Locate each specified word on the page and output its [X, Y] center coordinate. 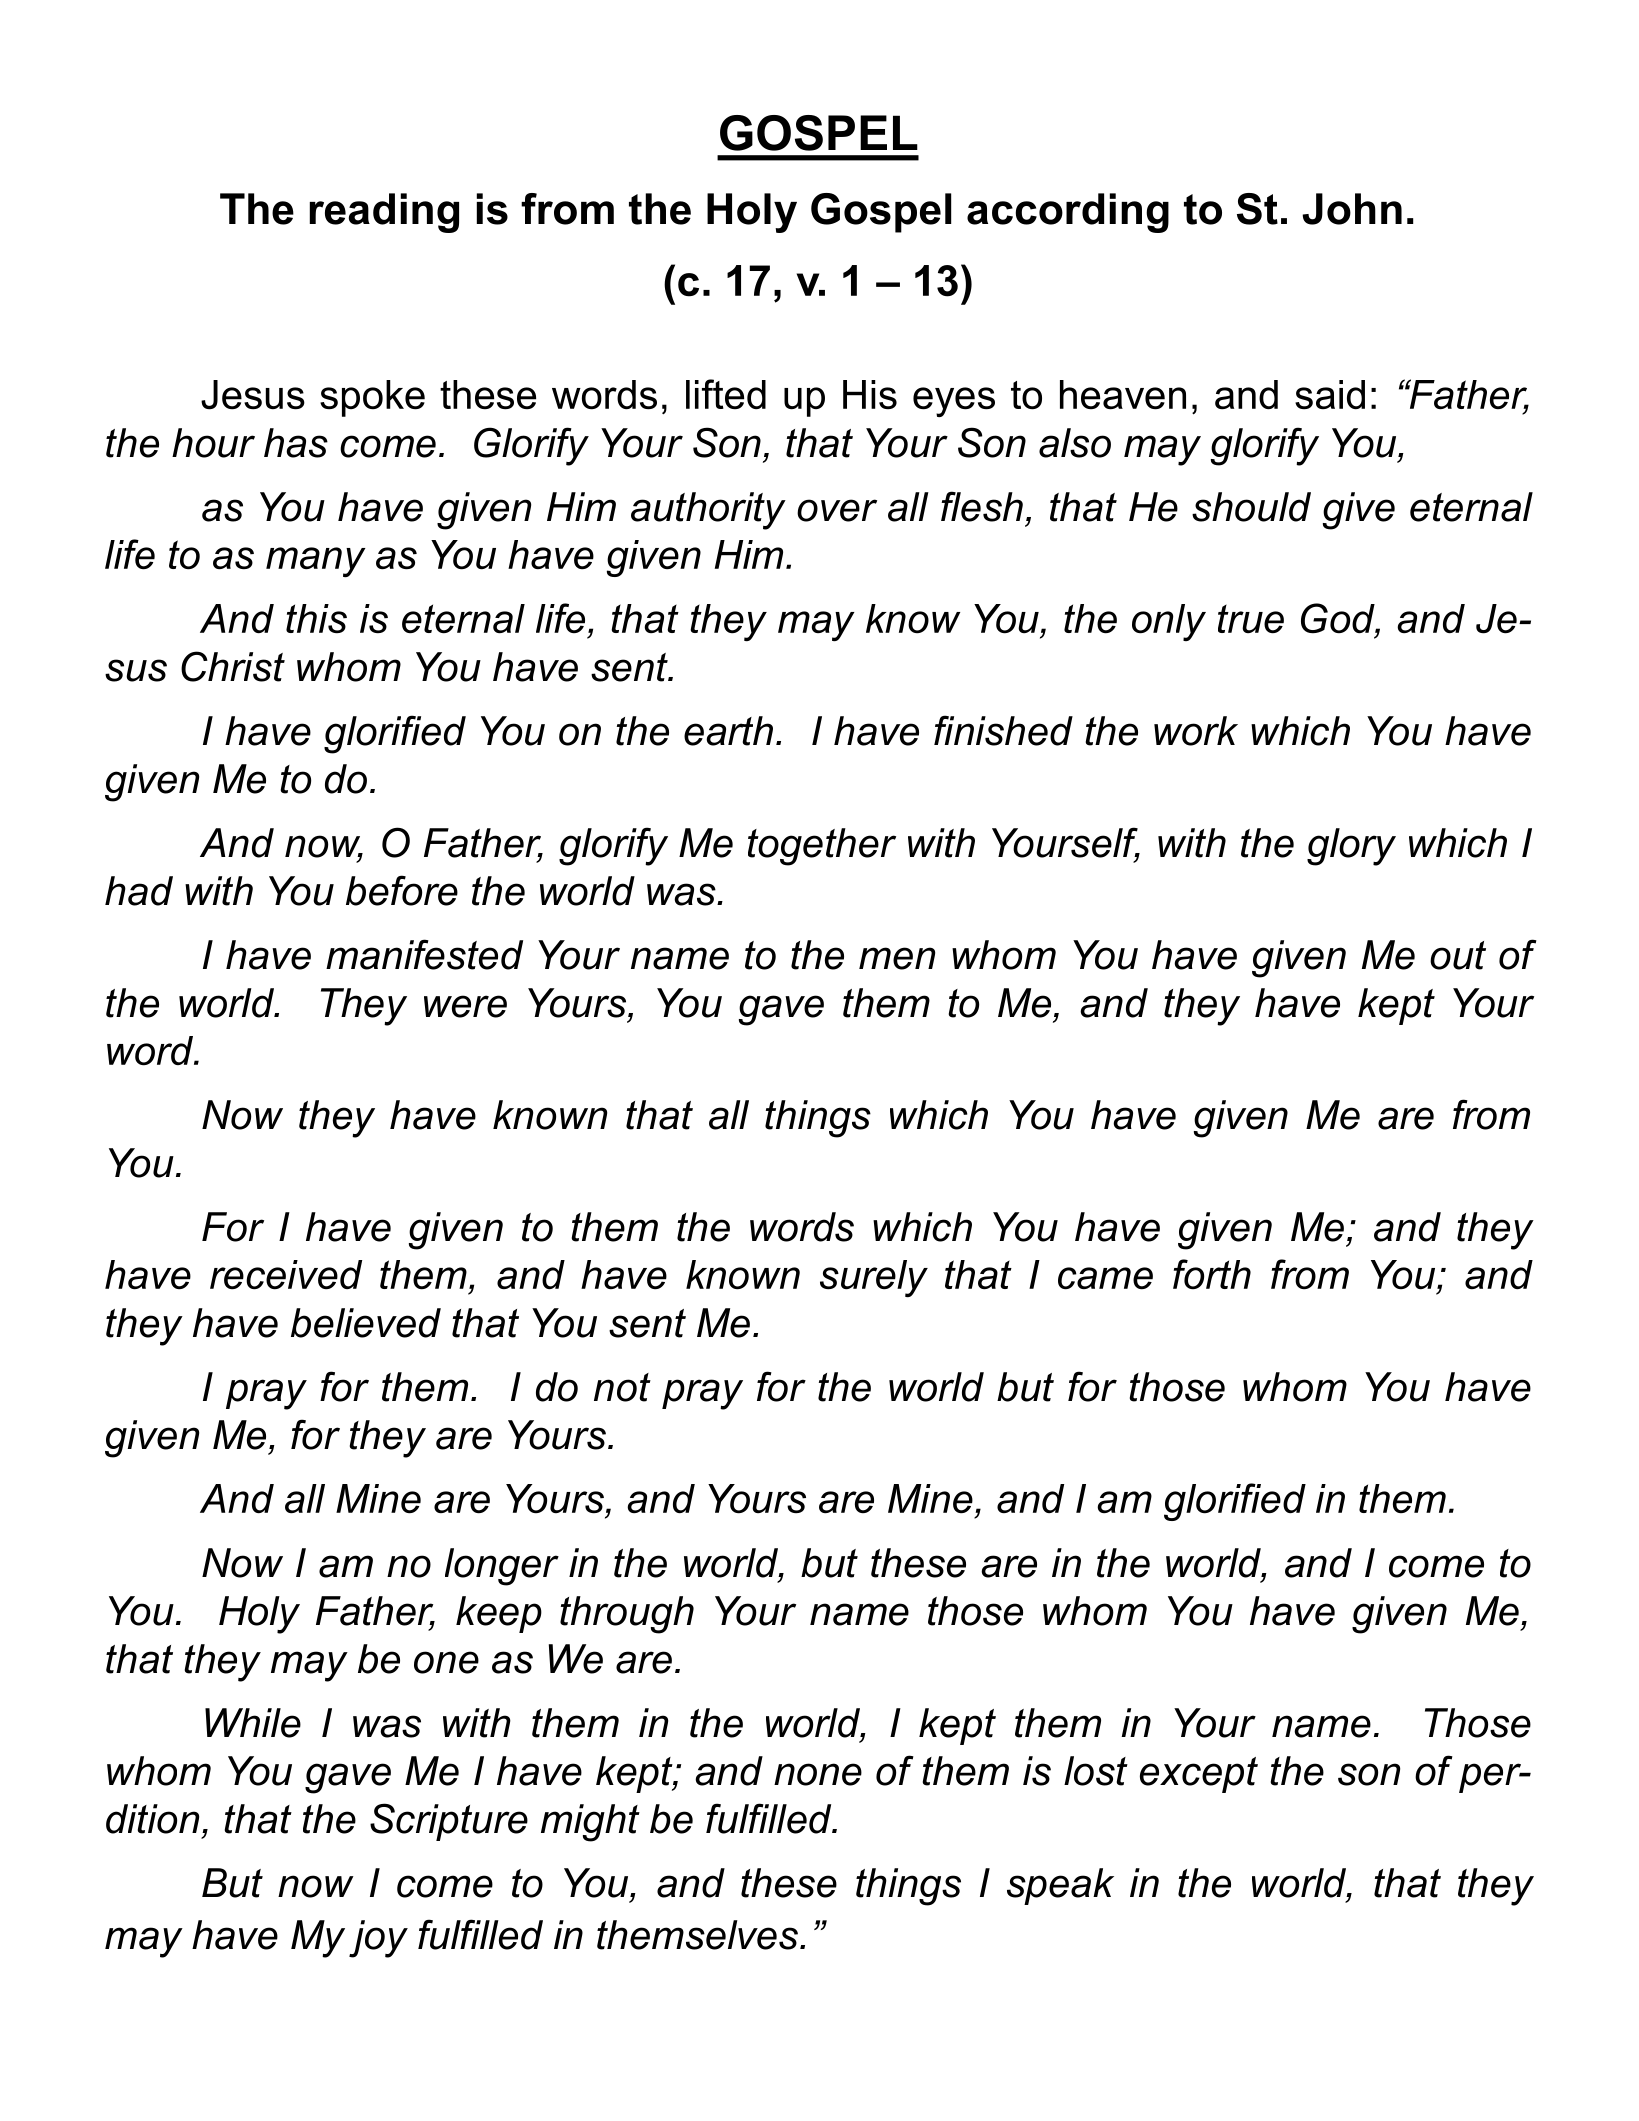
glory [1351, 847]
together [822, 847]
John [1352, 209]
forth [1212, 1274]
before [402, 890]
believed [366, 1323]
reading [384, 213]
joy [378, 1939]
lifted [726, 394]
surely [874, 1278]
